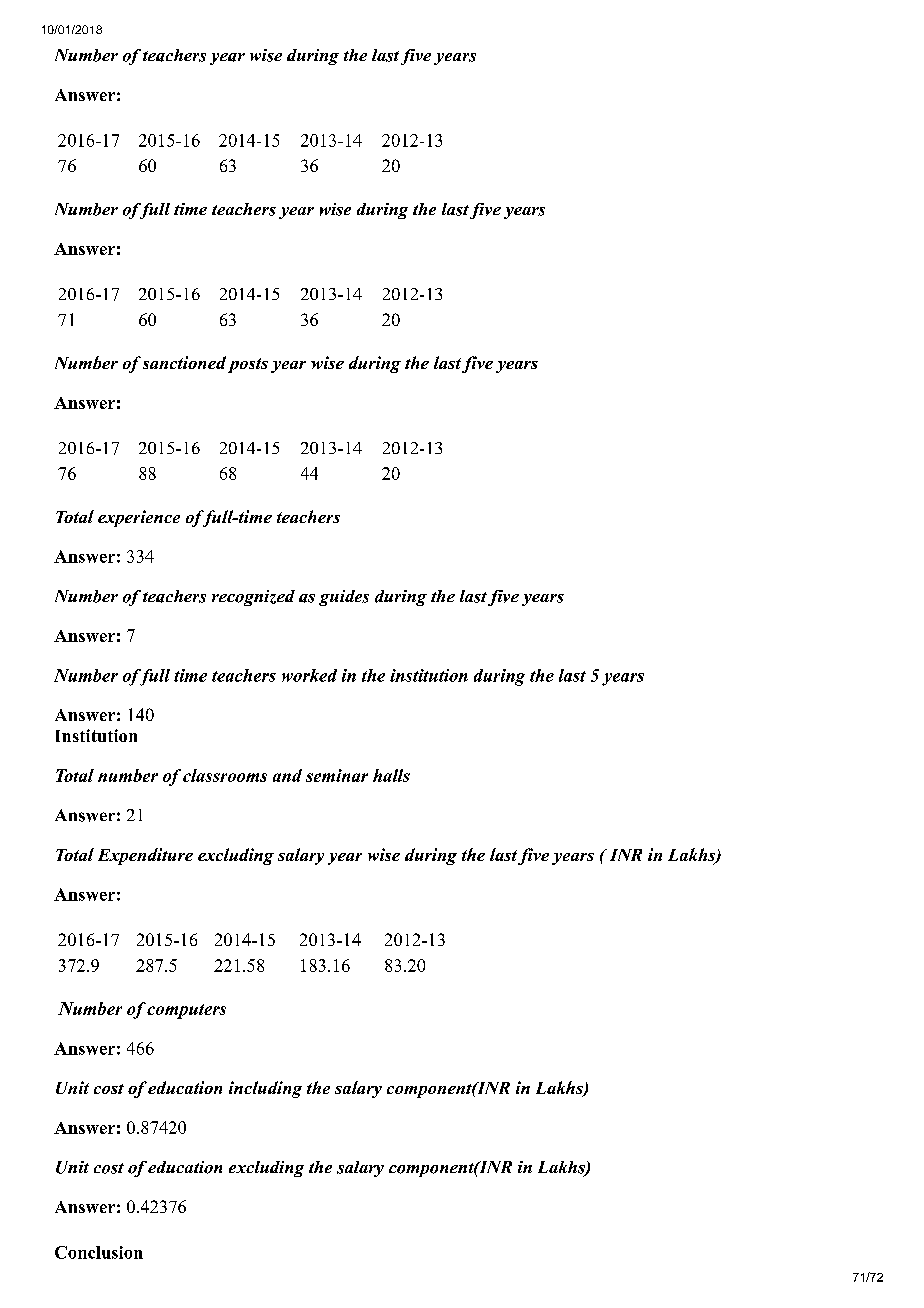  I want to click on sanctioned, so click(184, 362).
